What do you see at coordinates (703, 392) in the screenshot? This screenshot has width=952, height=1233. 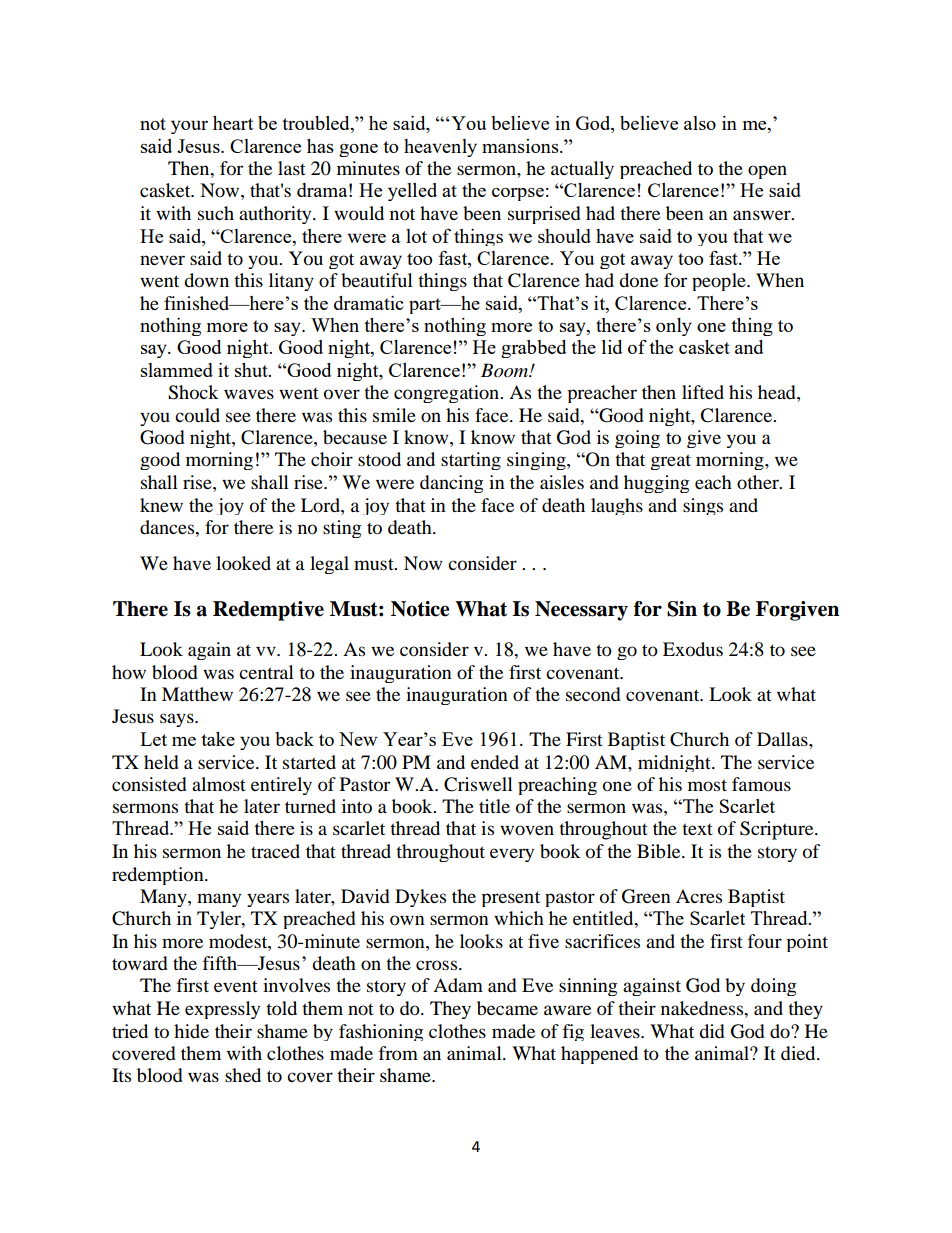 I see `lifted` at bounding box center [703, 392].
